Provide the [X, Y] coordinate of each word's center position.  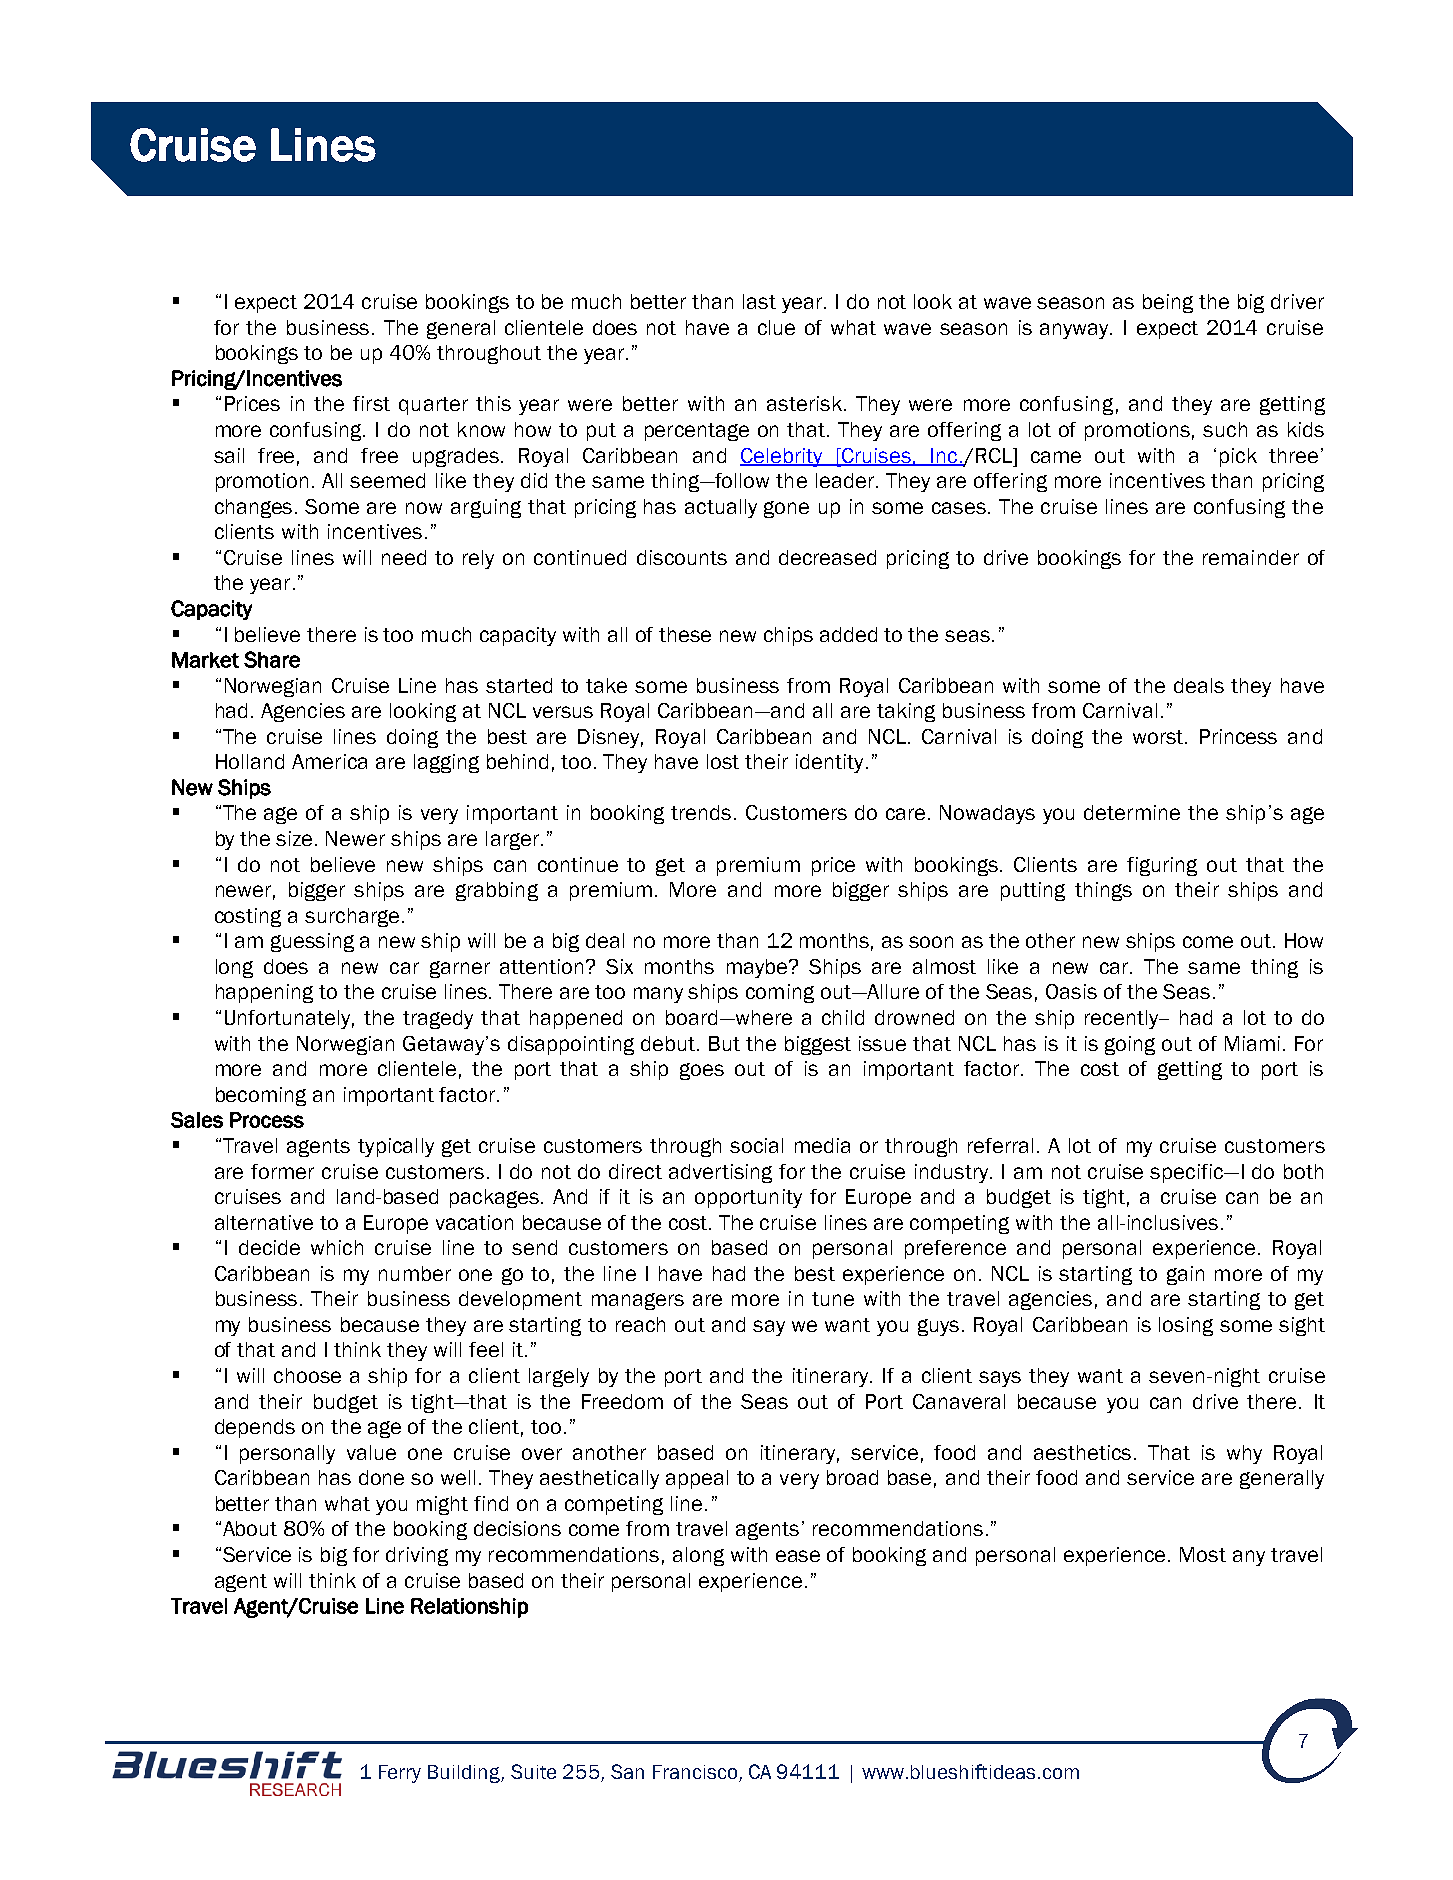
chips [788, 636]
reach [640, 1324]
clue [776, 327]
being [1168, 303]
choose [307, 1375]
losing [1186, 1326]
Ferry [400, 1774]
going [1130, 1045]
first [371, 403]
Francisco [696, 1773]
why [1244, 1454]
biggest [818, 1045]
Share [272, 659]
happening [264, 993]
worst [1159, 737]
